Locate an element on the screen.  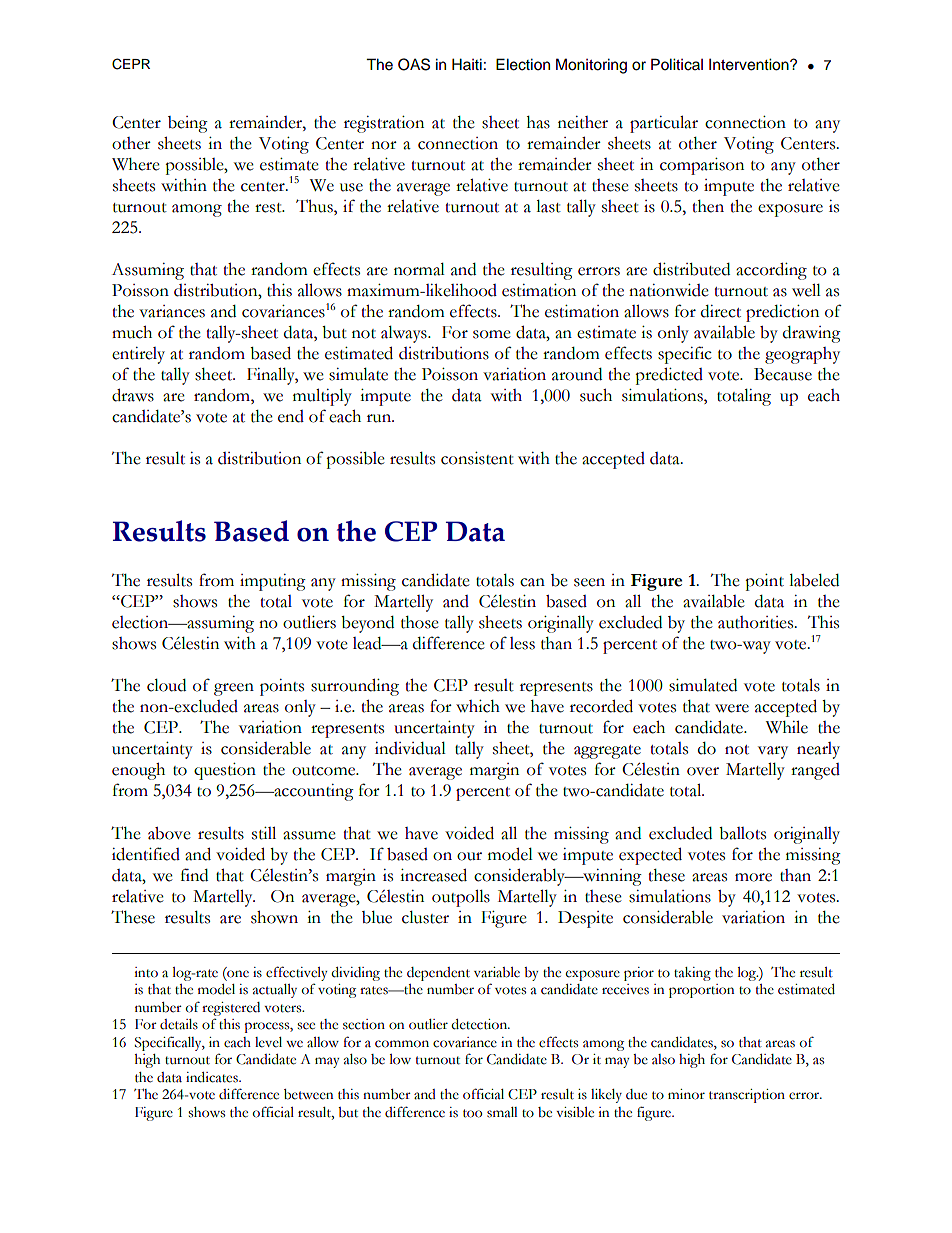
consistent is located at coordinates (477, 458).
